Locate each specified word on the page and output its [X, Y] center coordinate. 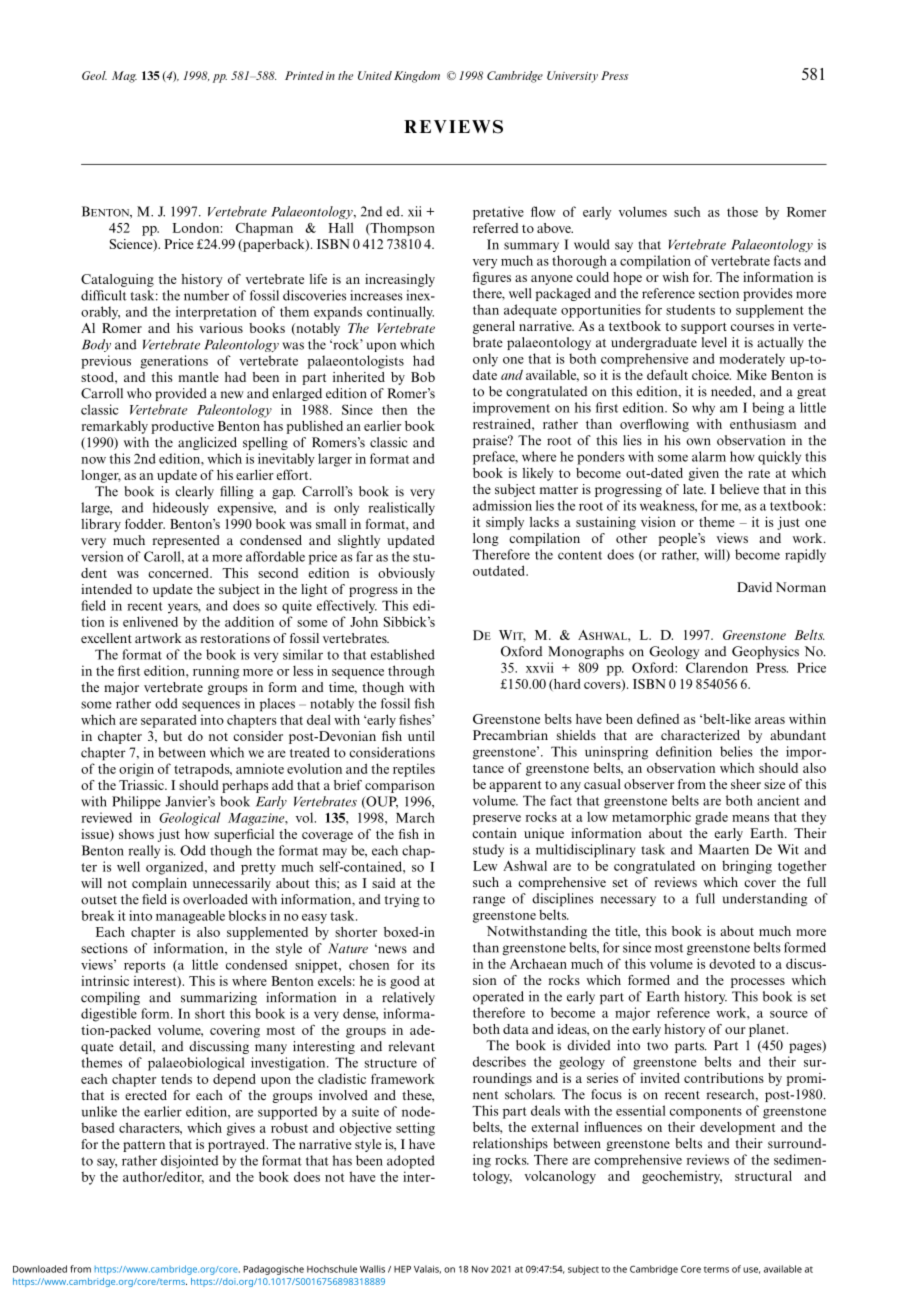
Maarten [724, 849]
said [384, 883]
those [742, 211]
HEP [402, 1269]
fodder [145, 523]
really [144, 851]
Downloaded [40, 1269]
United [375, 75]
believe [739, 489]
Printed [304, 75]
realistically [402, 509]
